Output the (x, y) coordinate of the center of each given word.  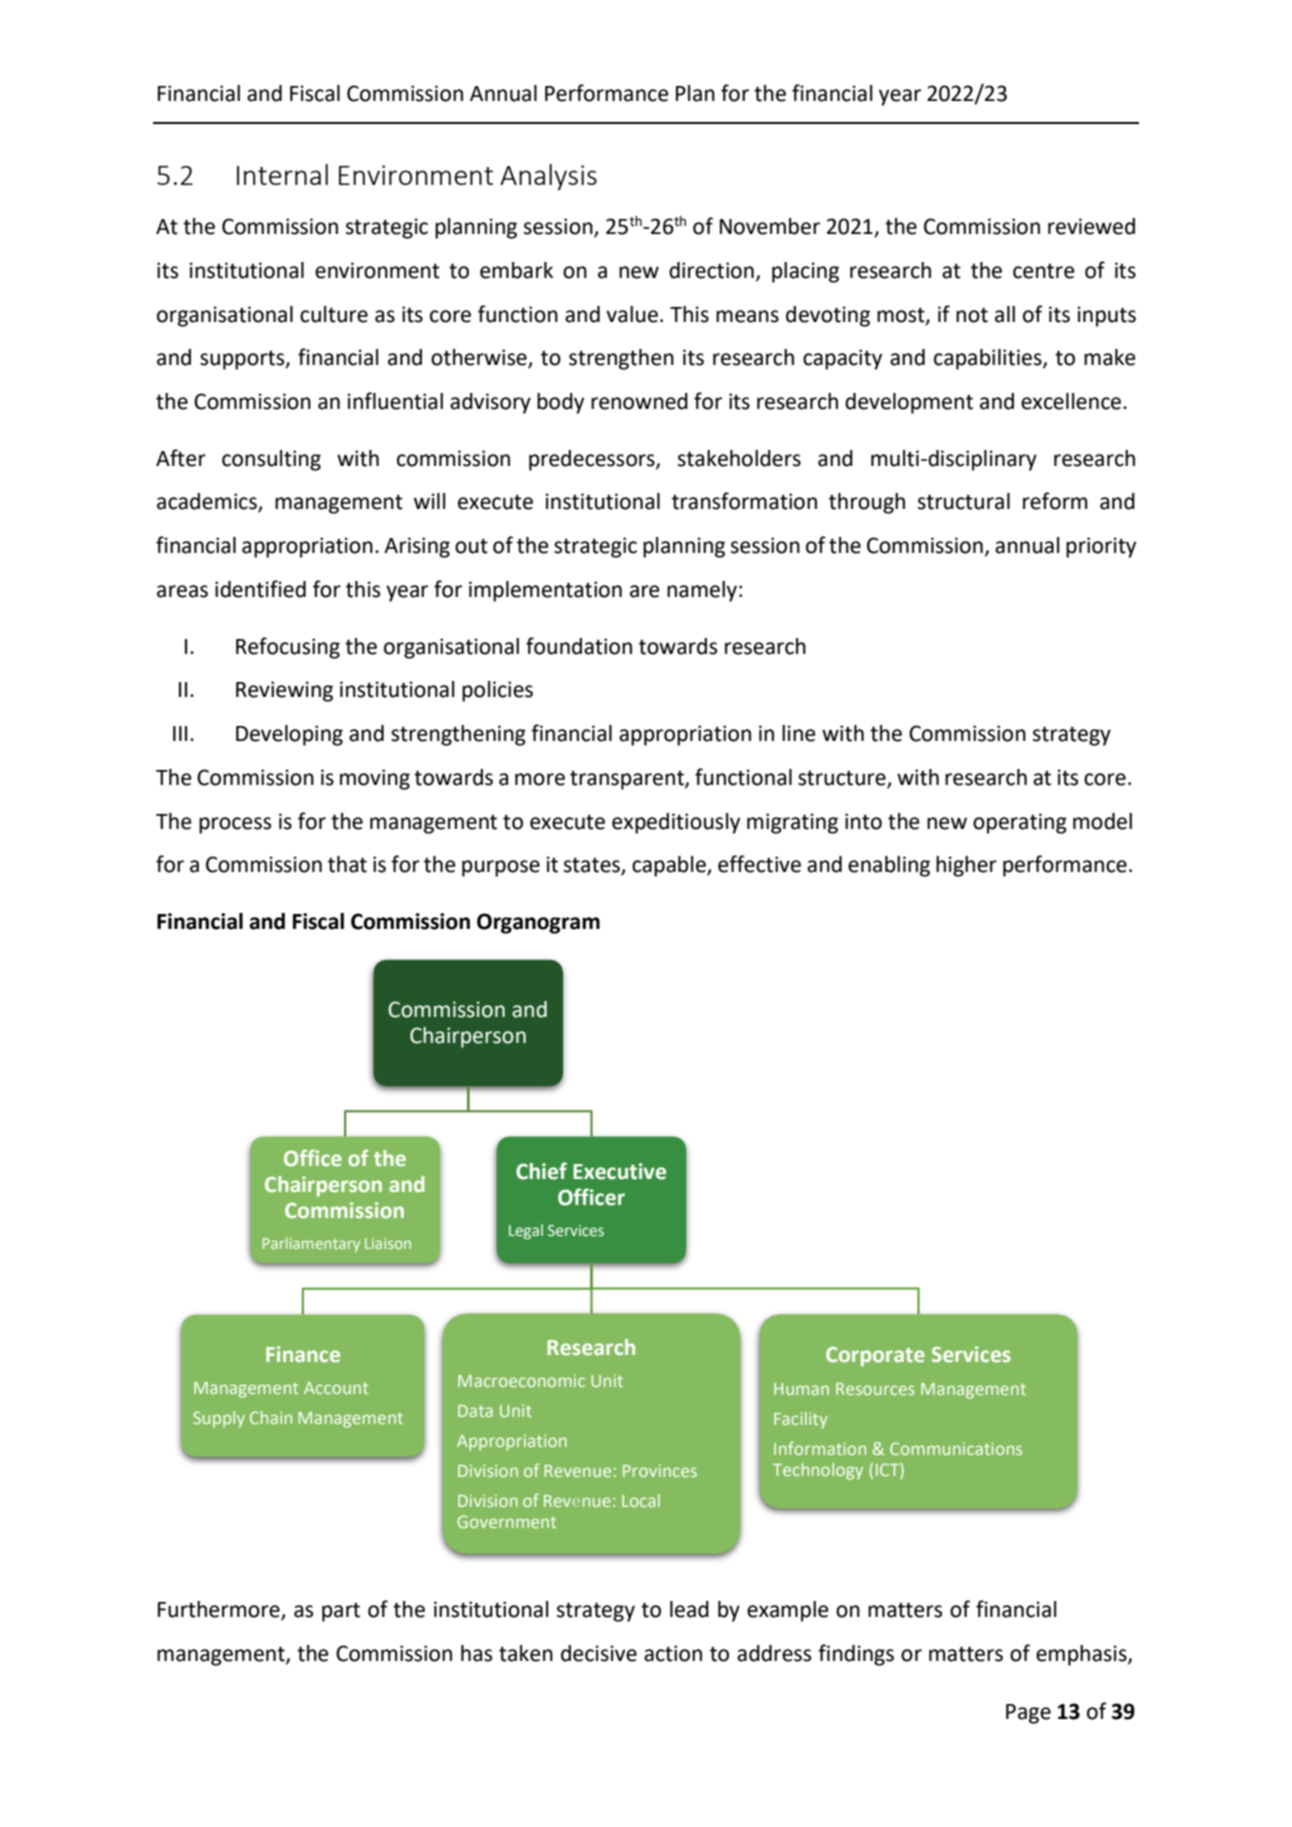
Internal (282, 174)
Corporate (875, 1357)
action (673, 1653)
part (341, 1612)
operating (1020, 823)
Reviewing (284, 691)
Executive (619, 1171)
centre (1044, 271)
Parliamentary (311, 1244)
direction (711, 270)
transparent (628, 780)
